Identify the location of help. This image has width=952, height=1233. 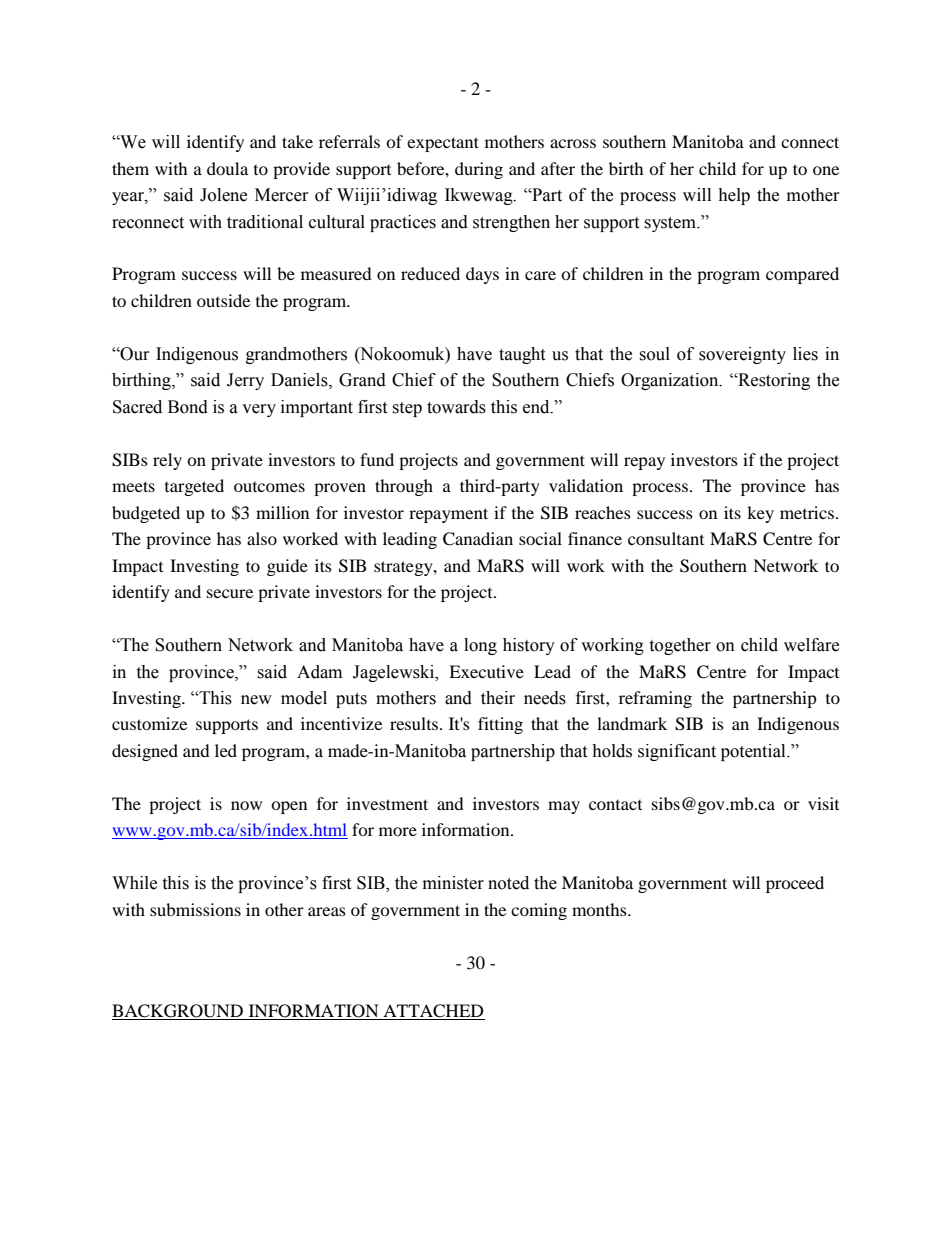
(734, 196).
